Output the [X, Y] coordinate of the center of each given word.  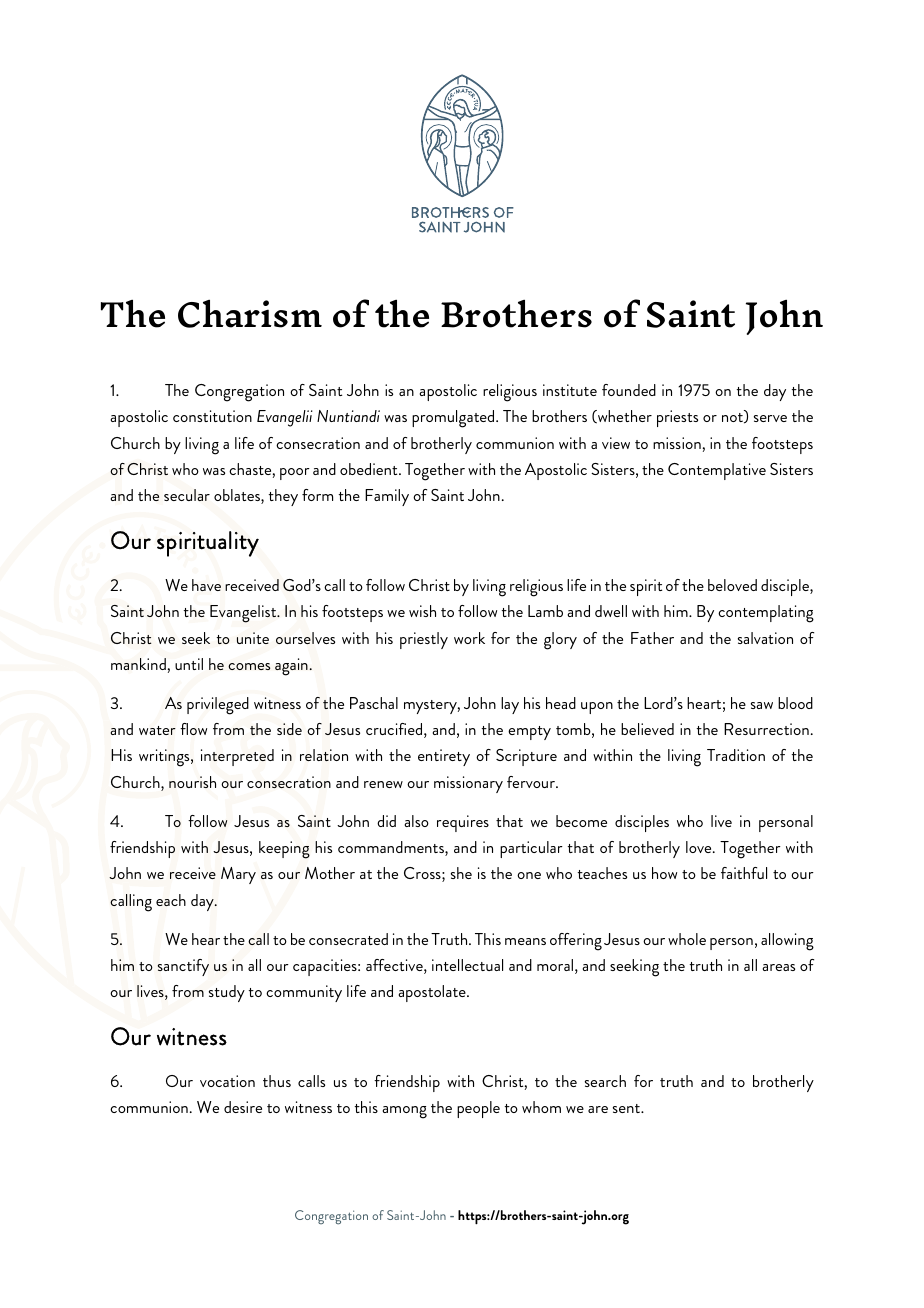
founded [629, 390]
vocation [227, 1081]
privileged [218, 706]
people [478, 1109]
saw [762, 705]
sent [628, 1108]
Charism [250, 314]
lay [510, 705]
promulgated [454, 419]
